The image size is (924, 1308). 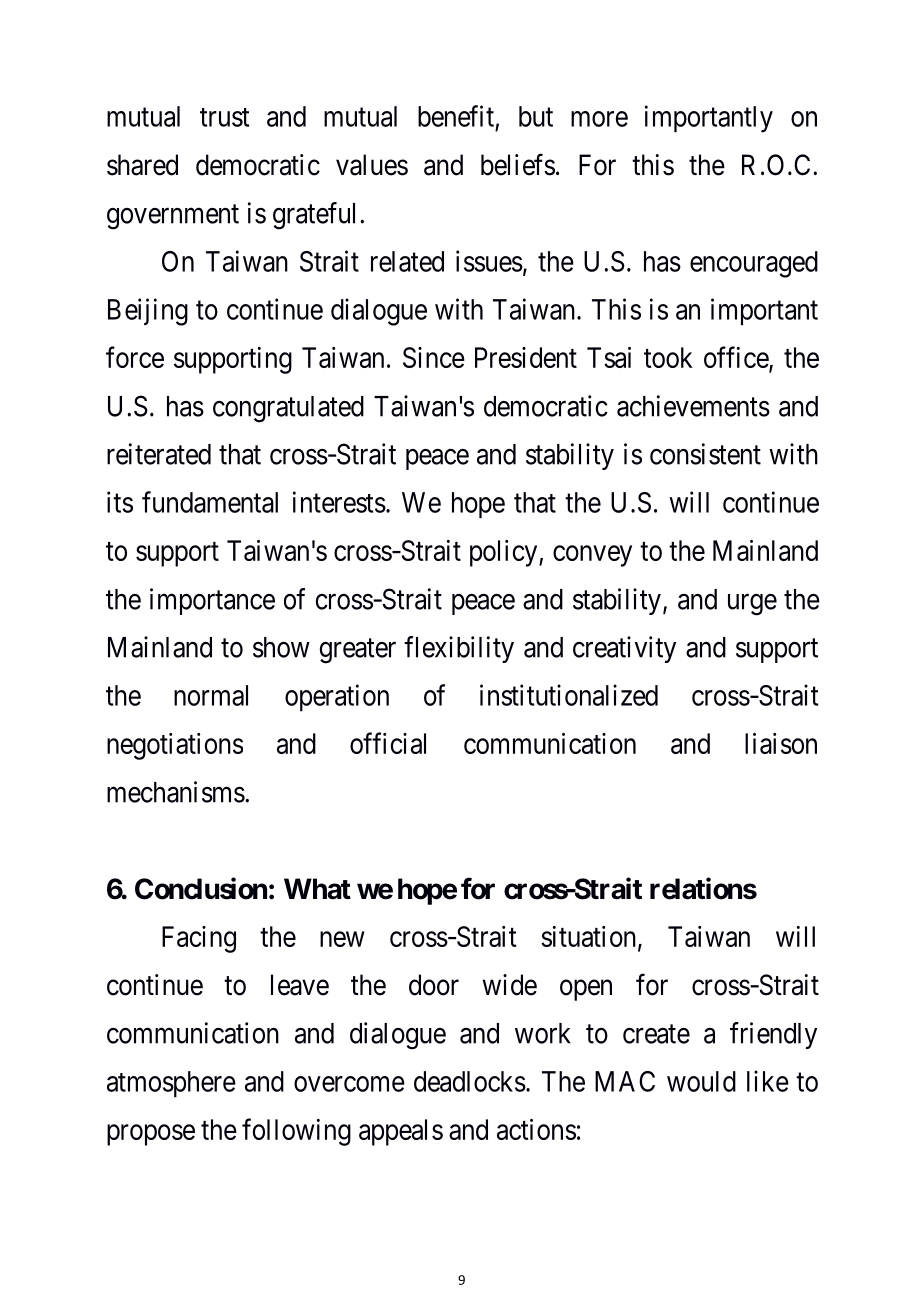 What do you see at coordinates (224, 117) in the screenshot?
I see `trust` at bounding box center [224, 117].
